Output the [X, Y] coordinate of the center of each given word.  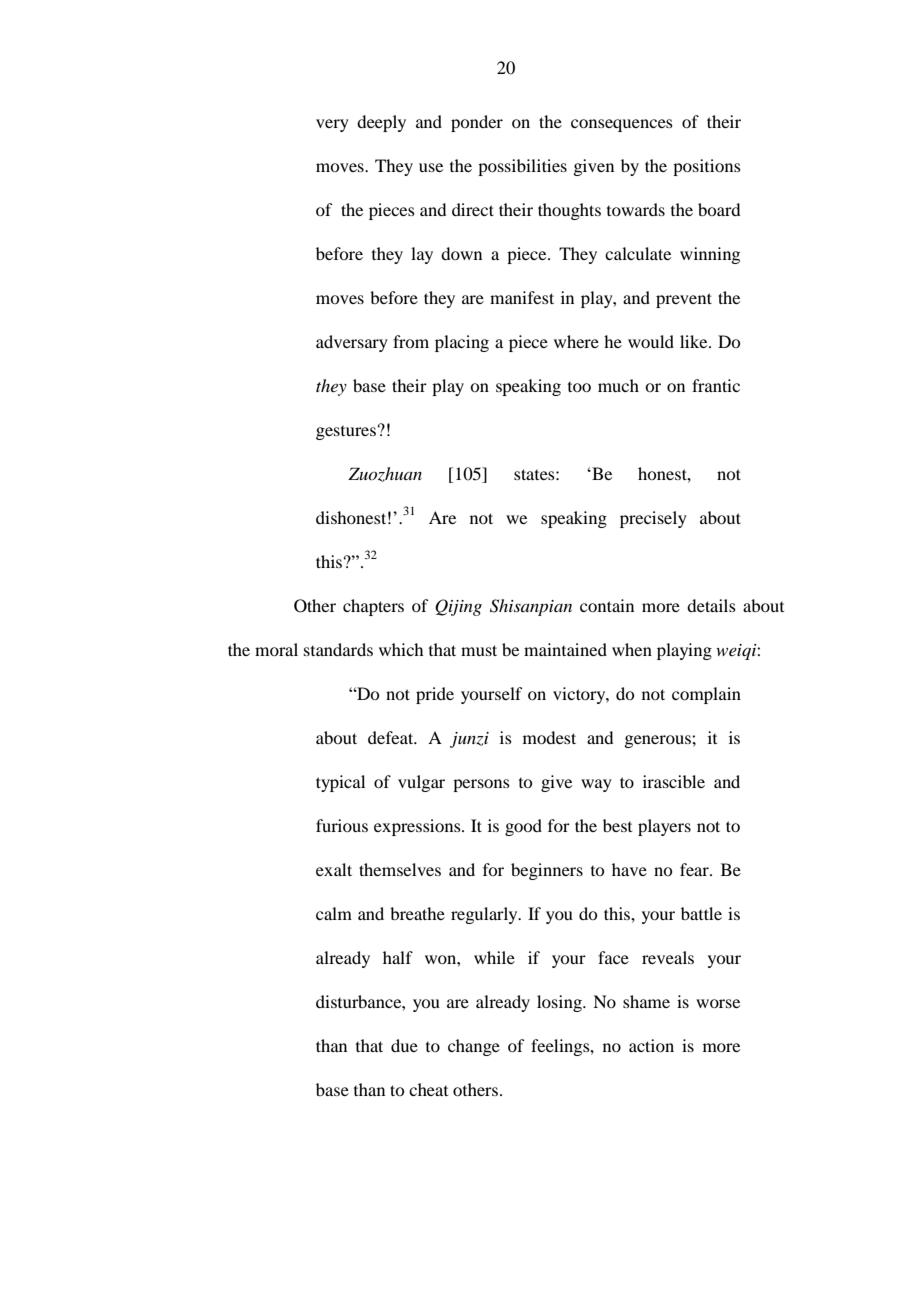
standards [338, 649]
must [479, 650]
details [711, 605]
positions [707, 167]
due [404, 1045]
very [332, 125]
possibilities [522, 167]
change [474, 1047]
